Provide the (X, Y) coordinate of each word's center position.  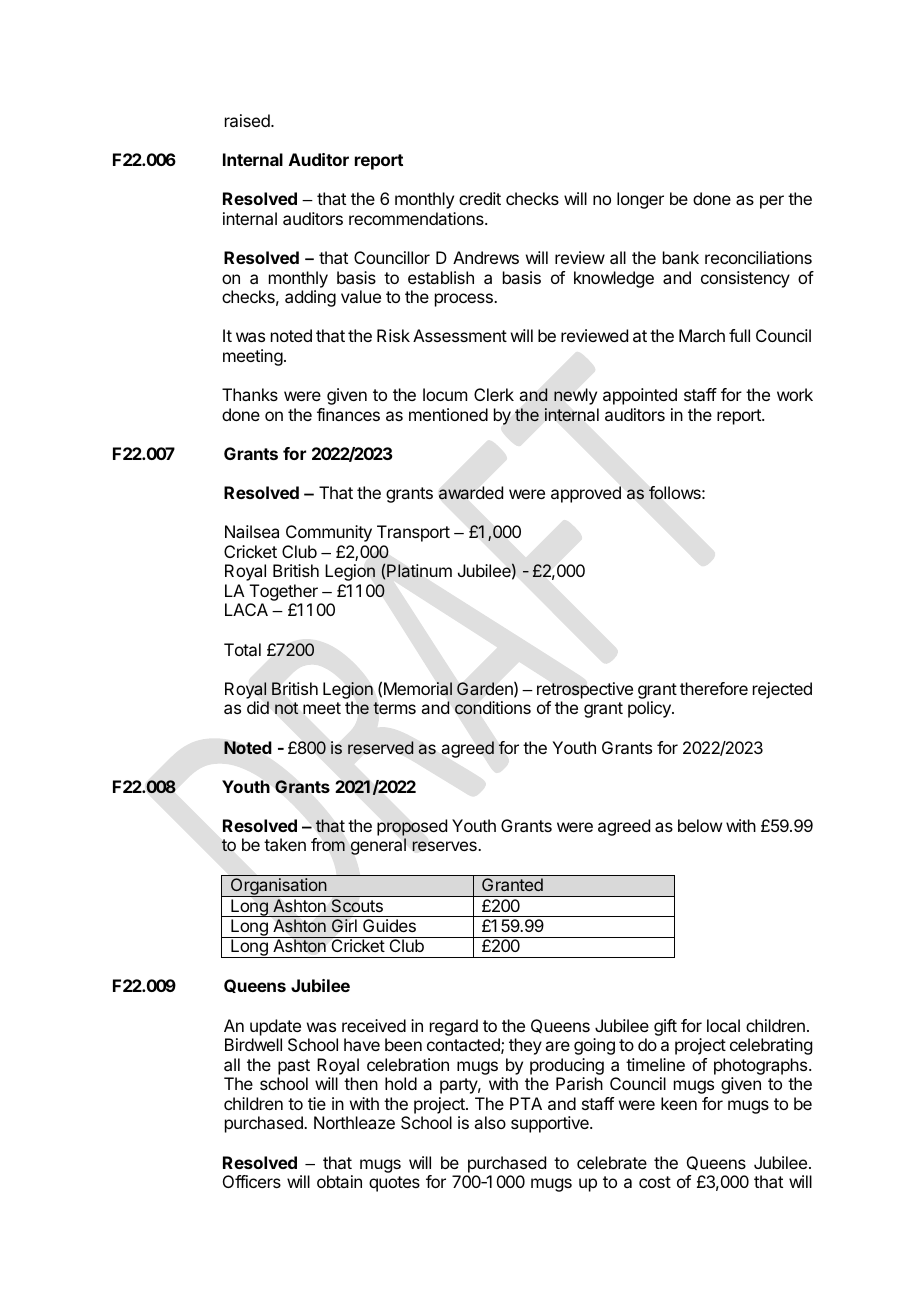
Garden (486, 689)
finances (348, 414)
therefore (714, 688)
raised (248, 120)
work (795, 394)
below (700, 825)
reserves (445, 846)
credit (480, 198)
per (772, 202)
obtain (339, 1181)
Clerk (494, 394)
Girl (344, 925)
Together (284, 594)
